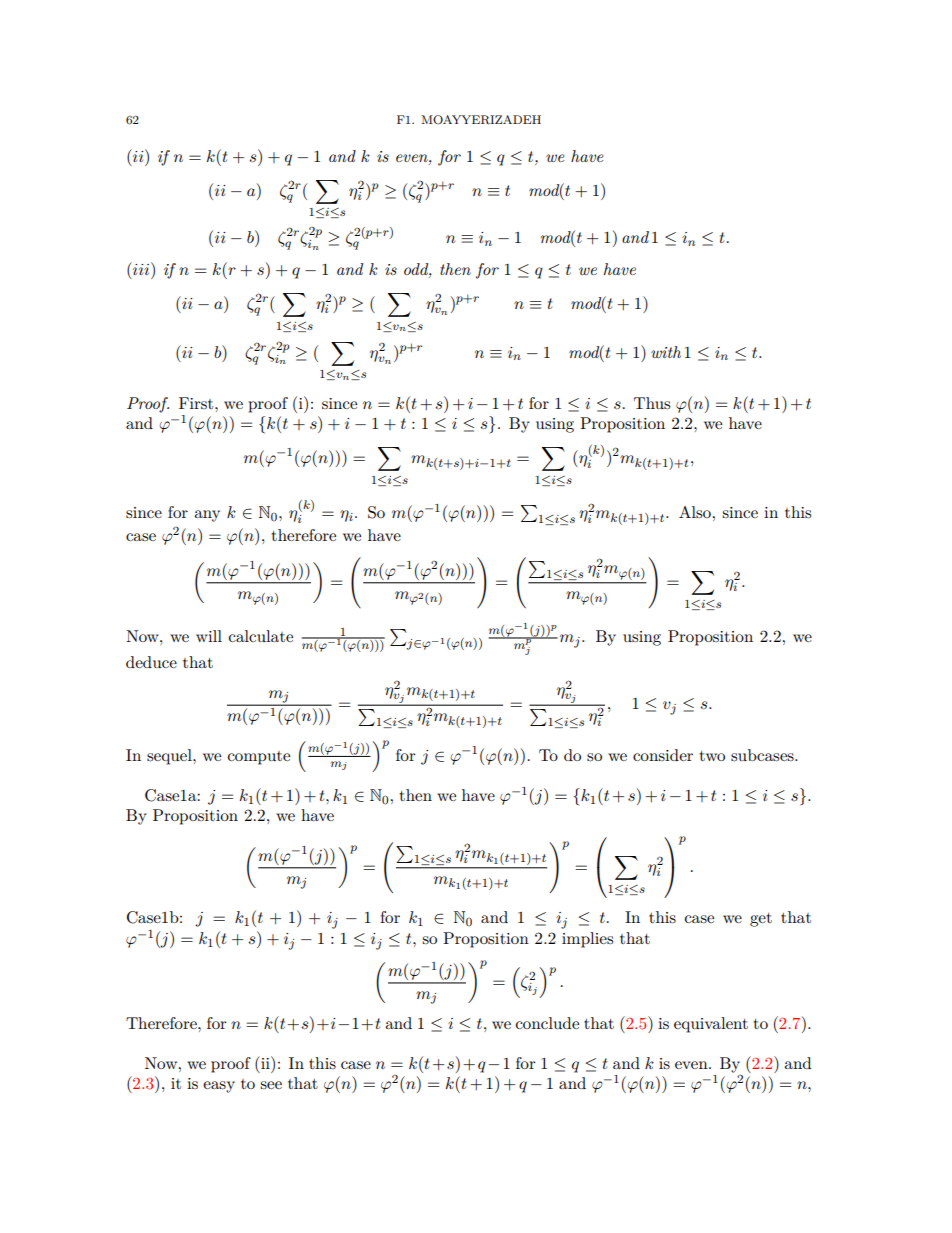 The height and width of the screenshot is (1233, 952). Describe the element at coordinates (547, 1023) in the screenshot. I see `conclude` at that location.
